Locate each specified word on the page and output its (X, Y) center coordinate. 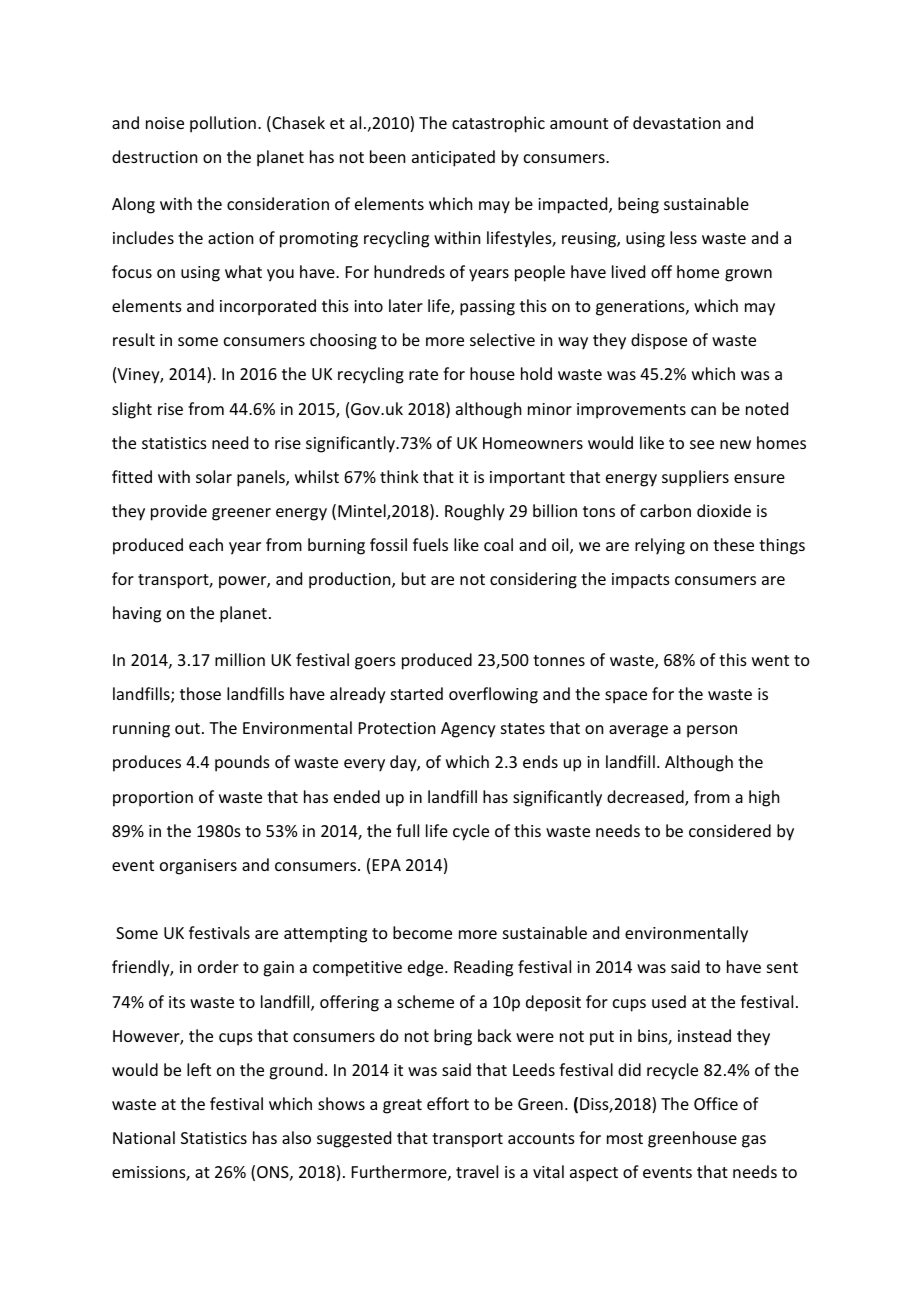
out (187, 728)
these (733, 544)
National (144, 1137)
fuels (430, 544)
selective (502, 339)
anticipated (453, 158)
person (712, 731)
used (669, 1001)
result (134, 339)
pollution (223, 124)
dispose (659, 341)
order (218, 966)
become (422, 932)
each (206, 544)
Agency (468, 730)
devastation (676, 122)
